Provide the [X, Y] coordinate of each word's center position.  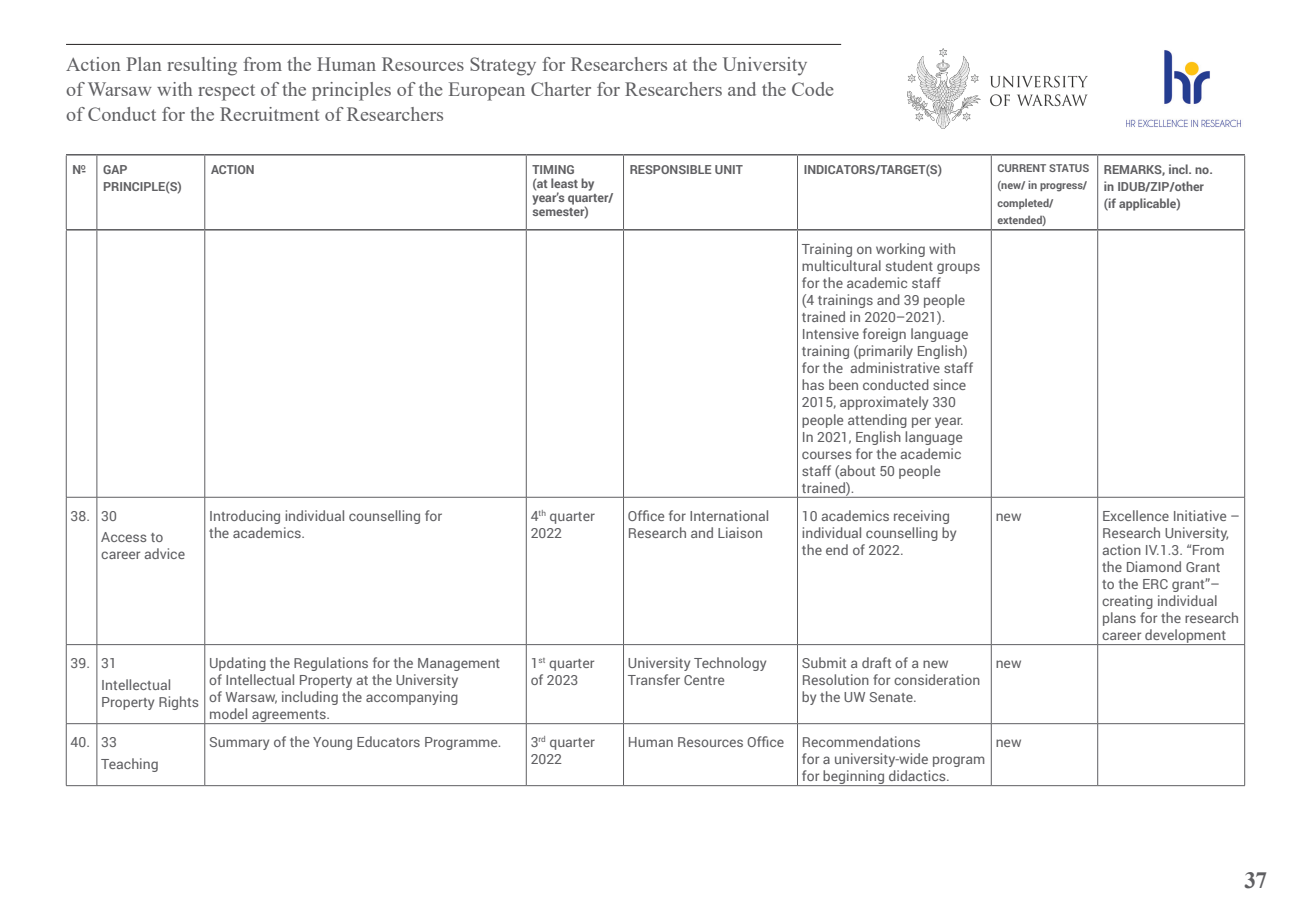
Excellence [1136, 515]
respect [226, 92]
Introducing [245, 517]
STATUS [1069, 168]
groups [958, 268]
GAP [115, 169]
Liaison [740, 532]
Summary [239, 743]
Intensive [831, 333]
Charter [561, 89]
